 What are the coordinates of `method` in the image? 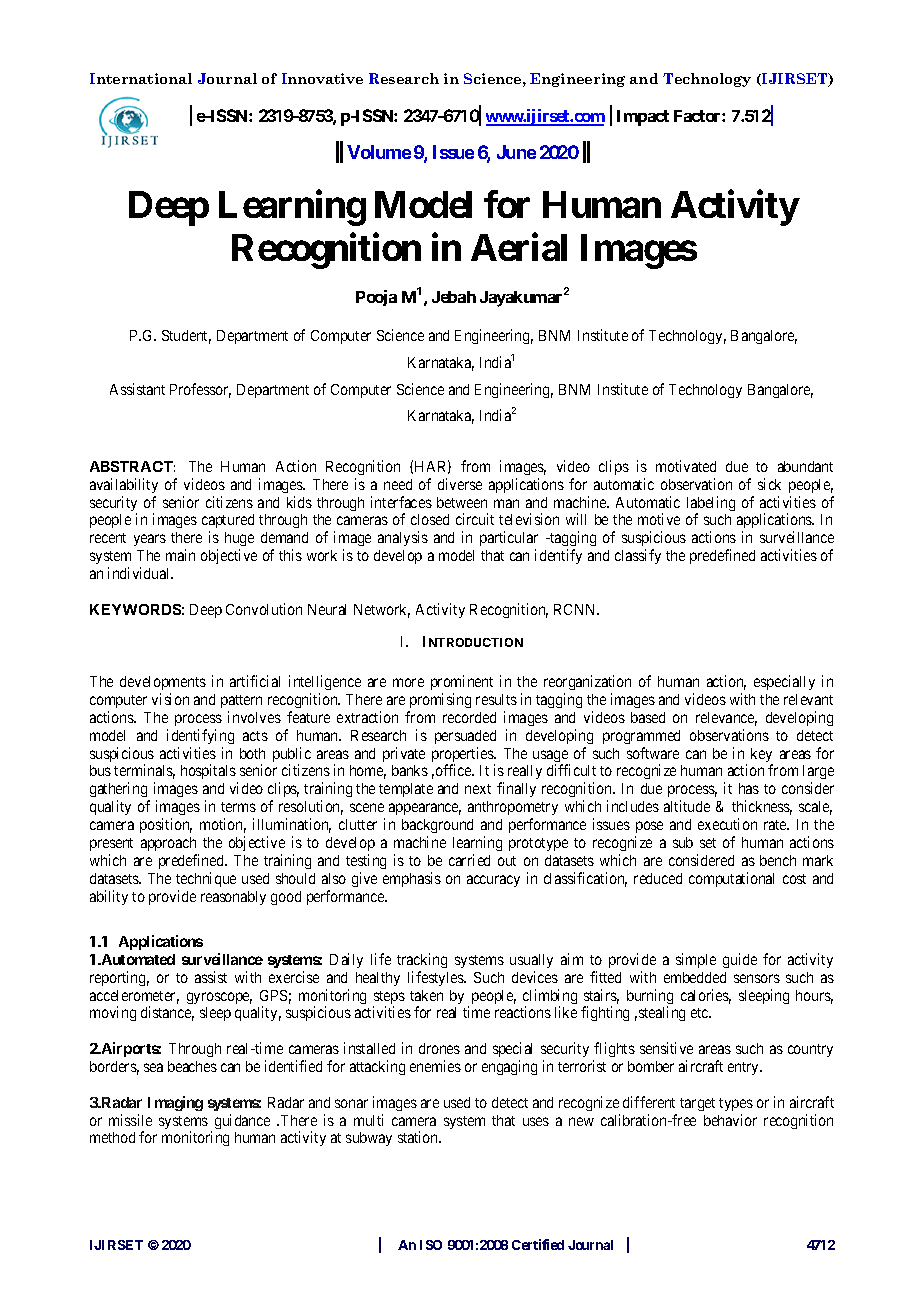 It's located at (112, 1137).
